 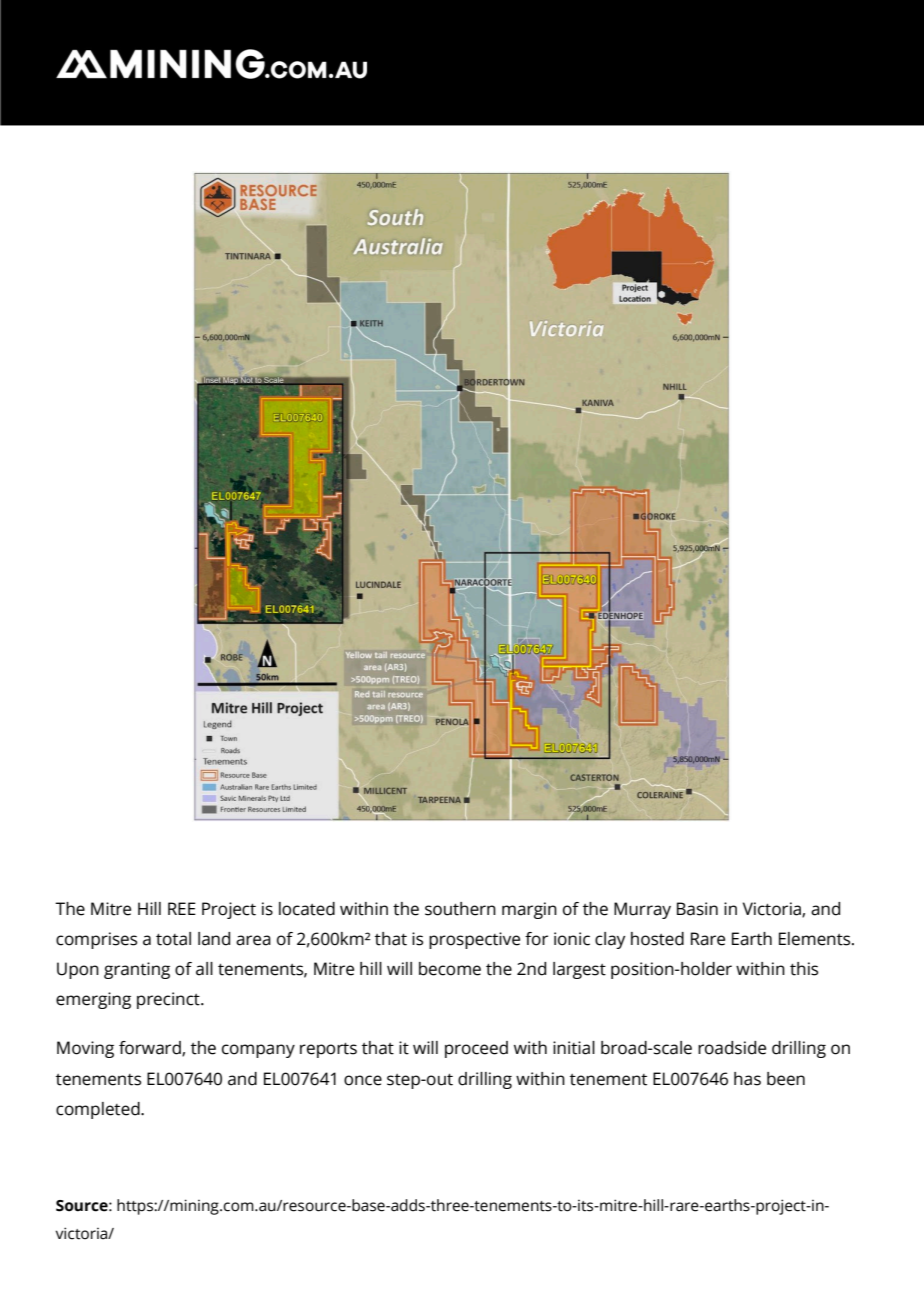 What do you see at coordinates (450, 969) in the screenshot?
I see `become` at bounding box center [450, 969].
